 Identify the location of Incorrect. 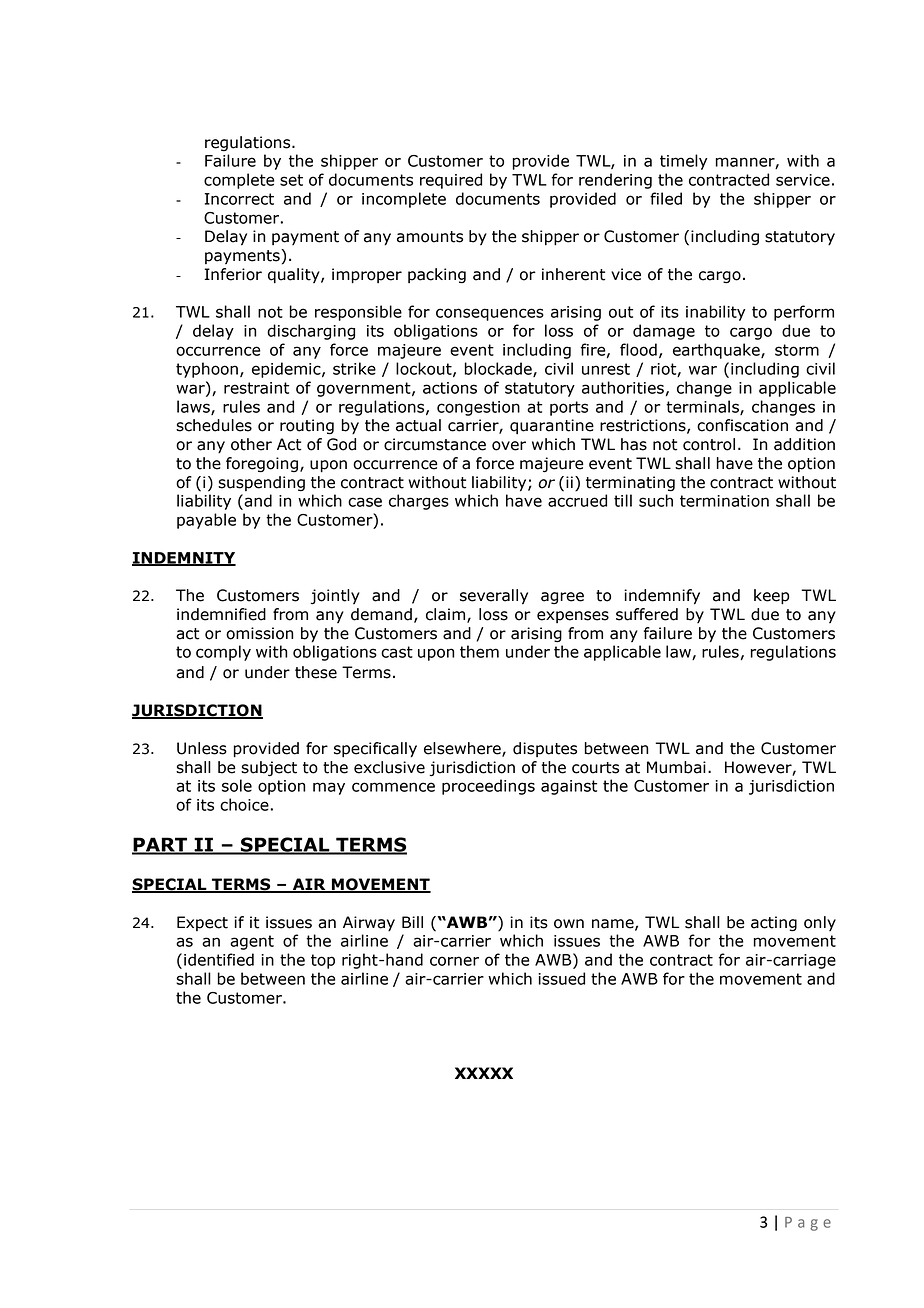
(239, 199).
